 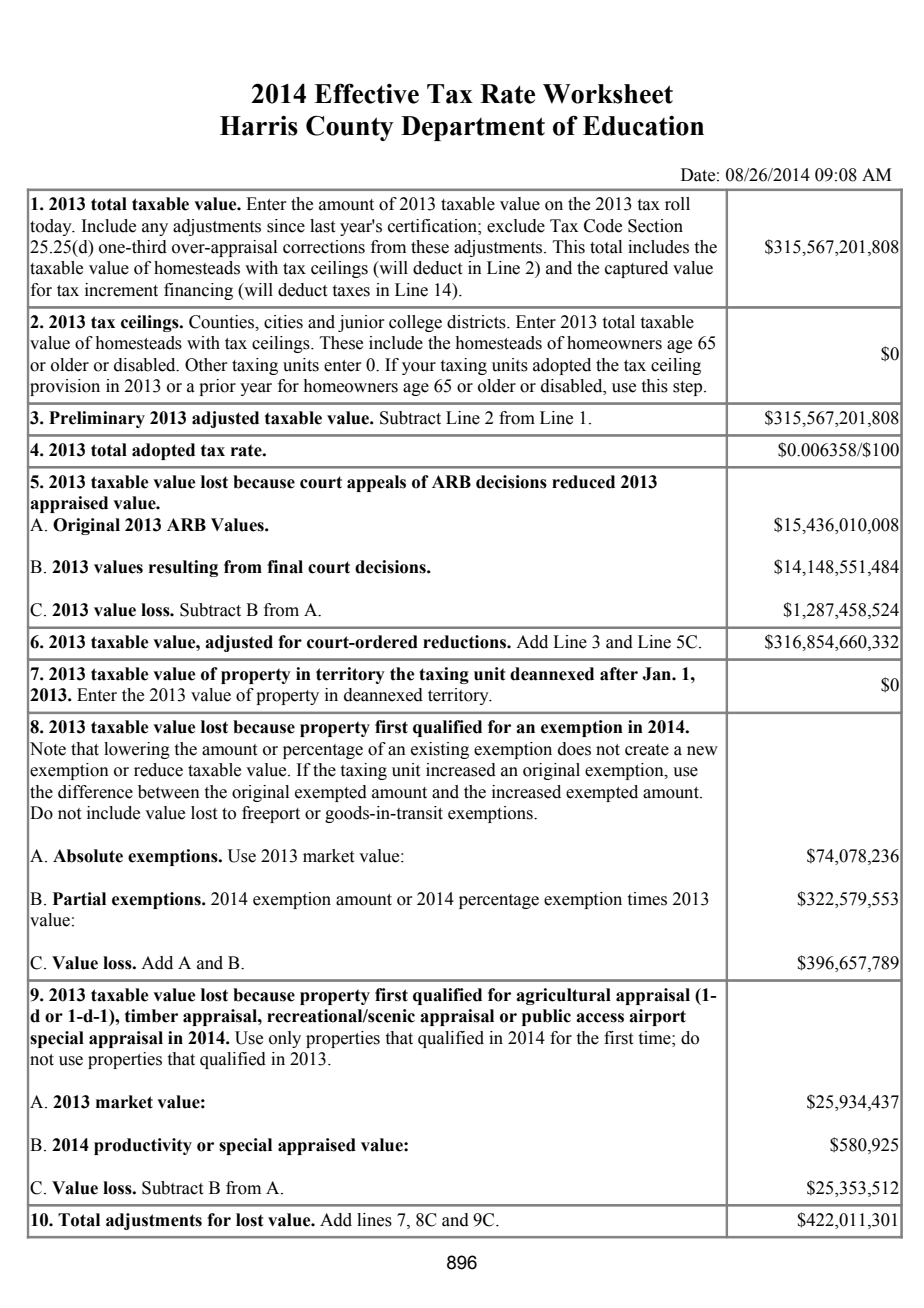 What do you see at coordinates (636, 269) in the image?
I see `captured` at bounding box center [636, 269].
